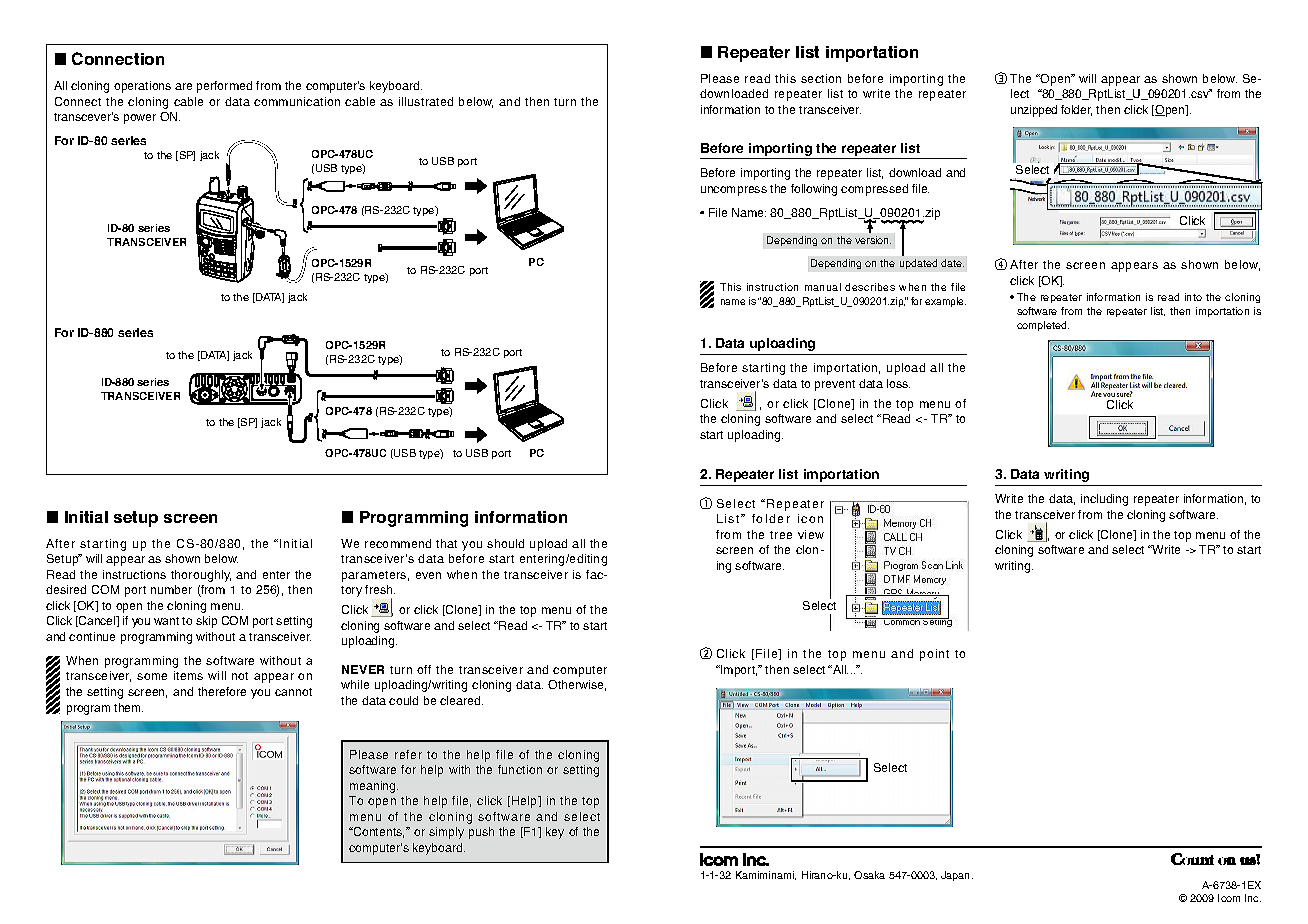 Image resolution: width=1308 pixels, height=924 pixels. Describe the element at coordinates (577, 685) in the screenshot. I see `Otherwise` at that location.
